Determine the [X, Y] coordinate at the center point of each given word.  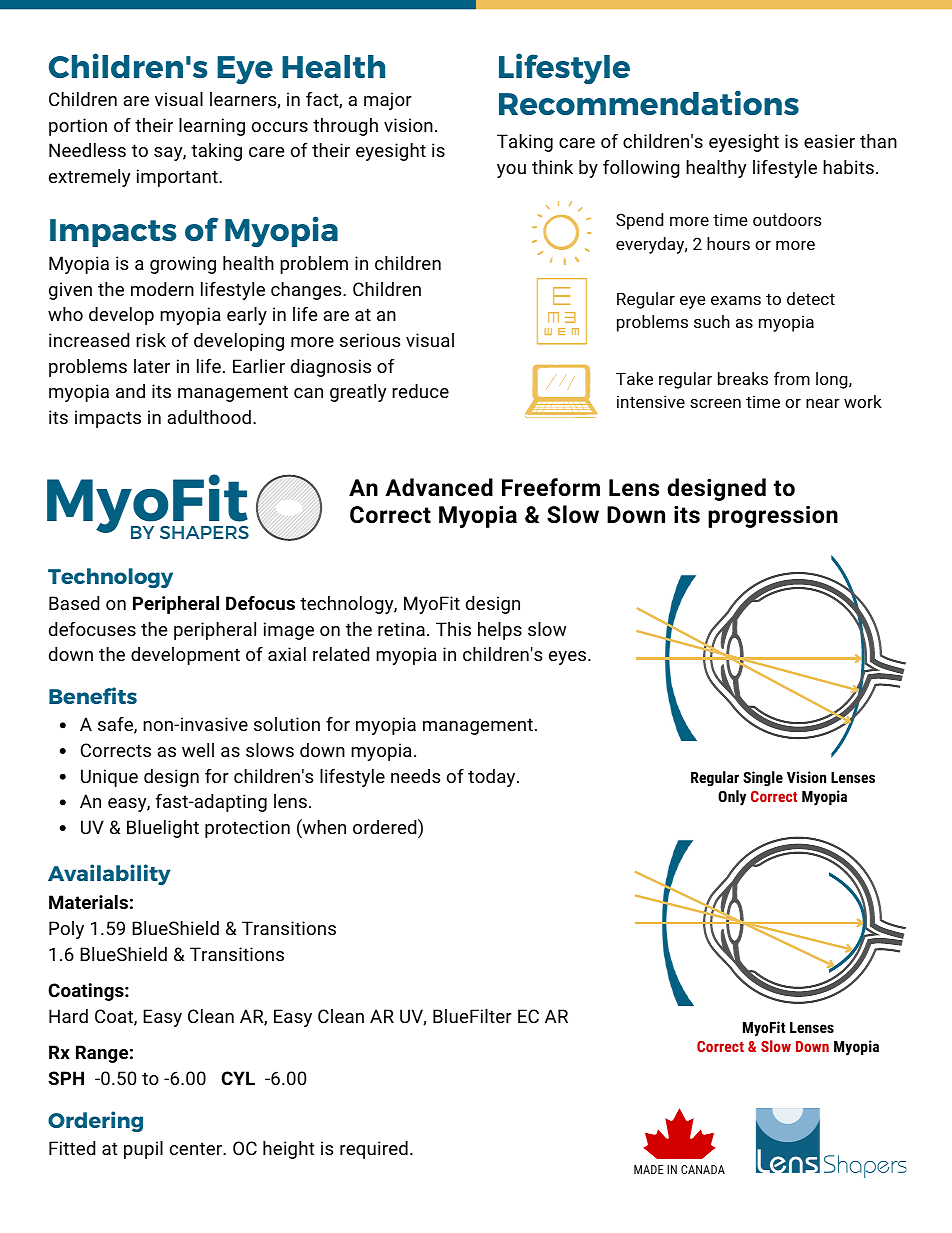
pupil [143, 1150]
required [374, 1150]
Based [74, 603]
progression [773, 517]
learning [212, 127]
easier [829, 141]
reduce [420, 391]
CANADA [703, 1169]
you [511, 171]
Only [732, 798]
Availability [109, 874]
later [152, 366]
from [792, 378]
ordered [386, 826]
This [453, 629]
